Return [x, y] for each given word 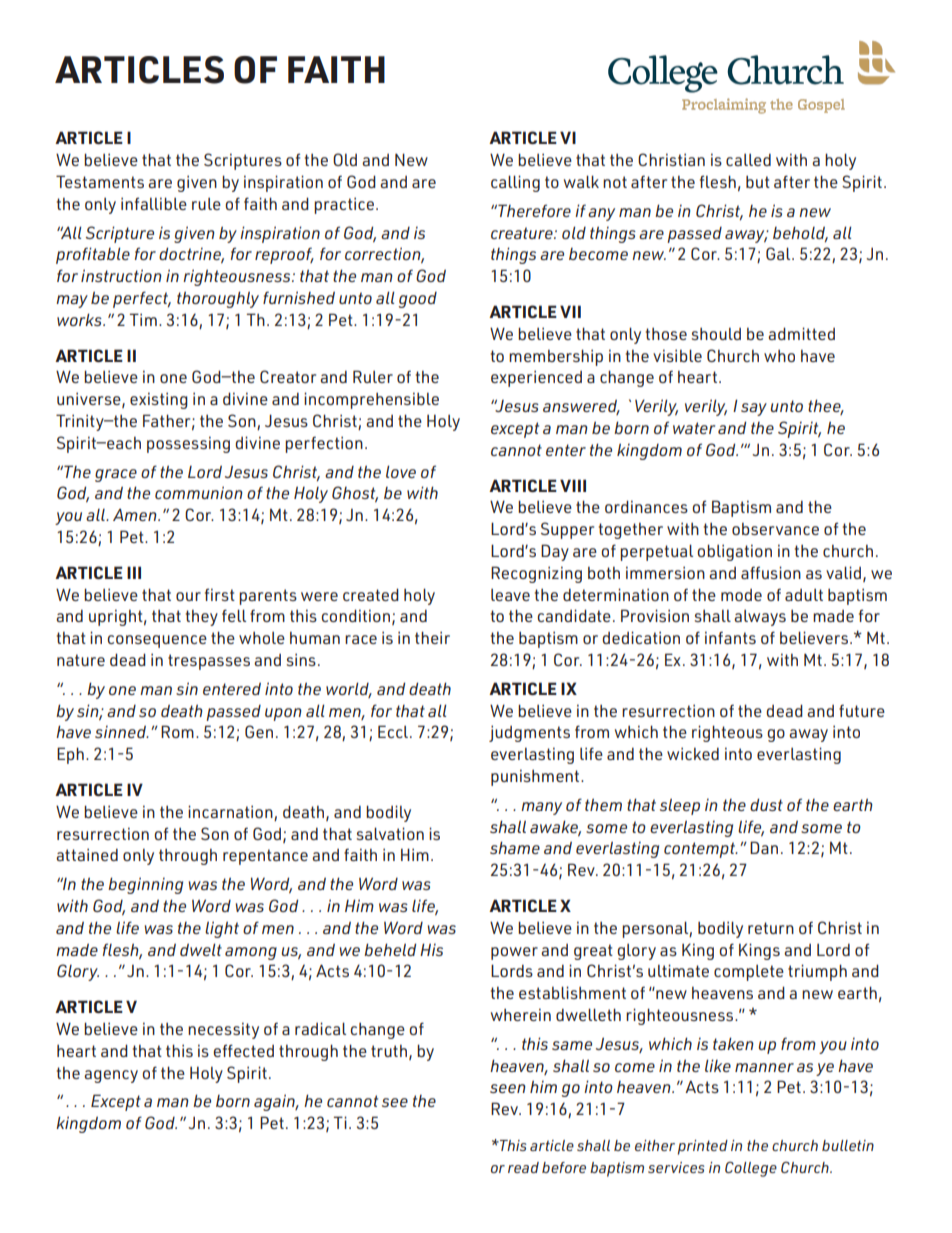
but [758, 182]
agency [111, 1076]
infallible [154, 203]
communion [199, 492]
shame [515, 847]
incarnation [230, 811]
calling [515, 183]
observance [775, 529]
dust [766, 804]
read [523, 1167]
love [401, 471]
